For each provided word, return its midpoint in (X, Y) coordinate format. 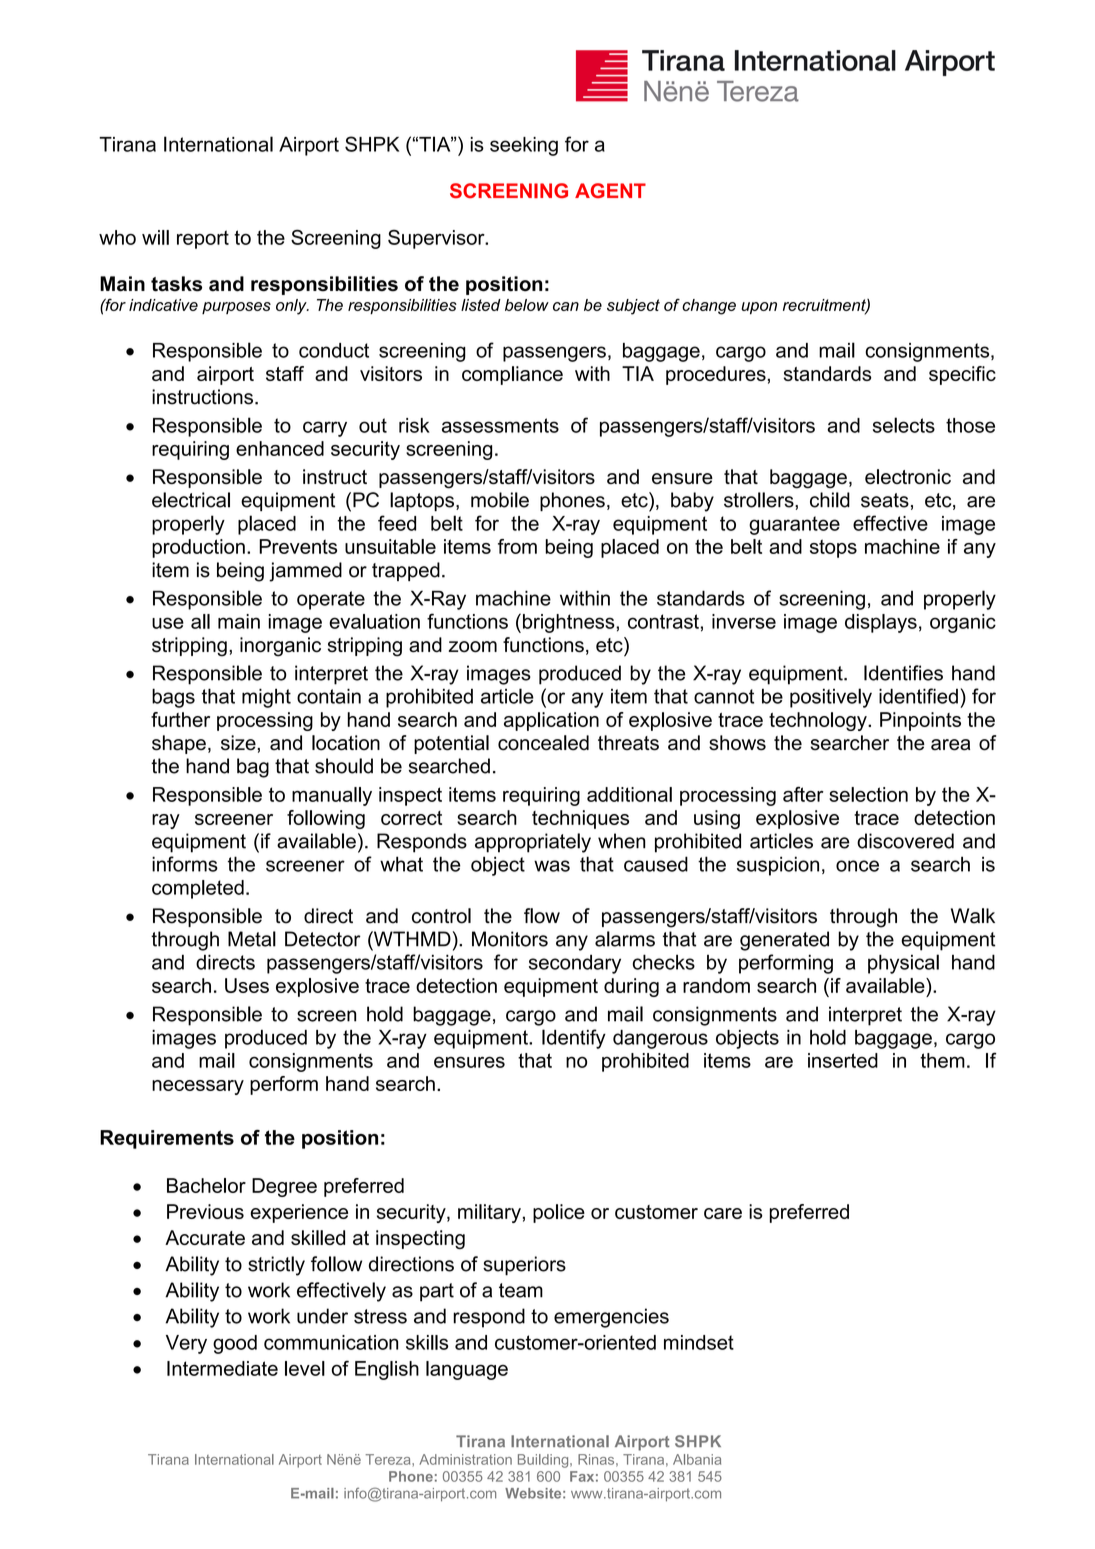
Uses (247, 985)
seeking (524, 146)
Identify (574, 1039)
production (198, 548)
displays (881, 623)
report (203, 239)
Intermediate (222, 1368)
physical (903, 964)
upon (759, 308)
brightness (570, 623)
